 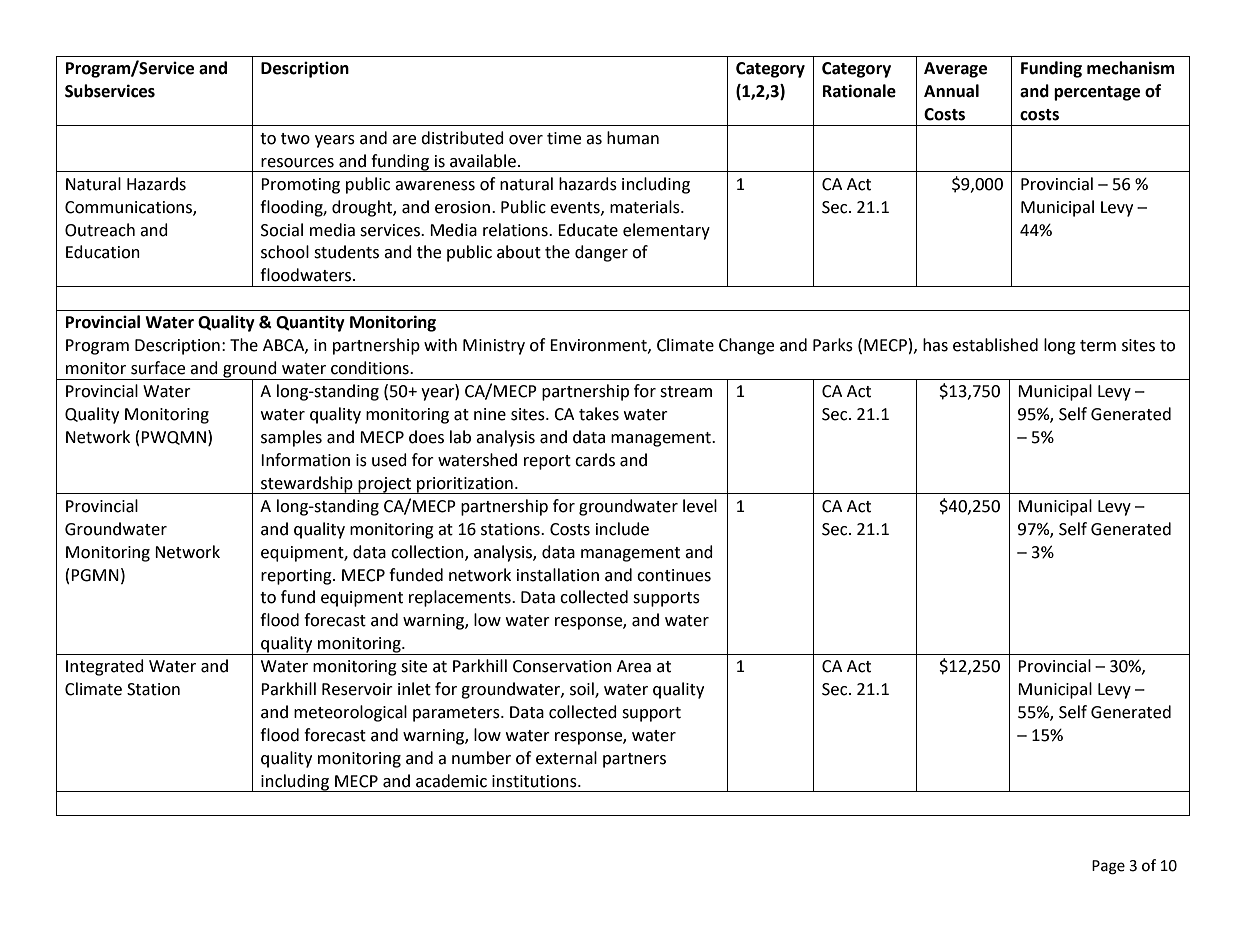 What do you see at coordinates (951, 91) in the screenshot?
I see `Annual` at bounding box center [951, 91].
